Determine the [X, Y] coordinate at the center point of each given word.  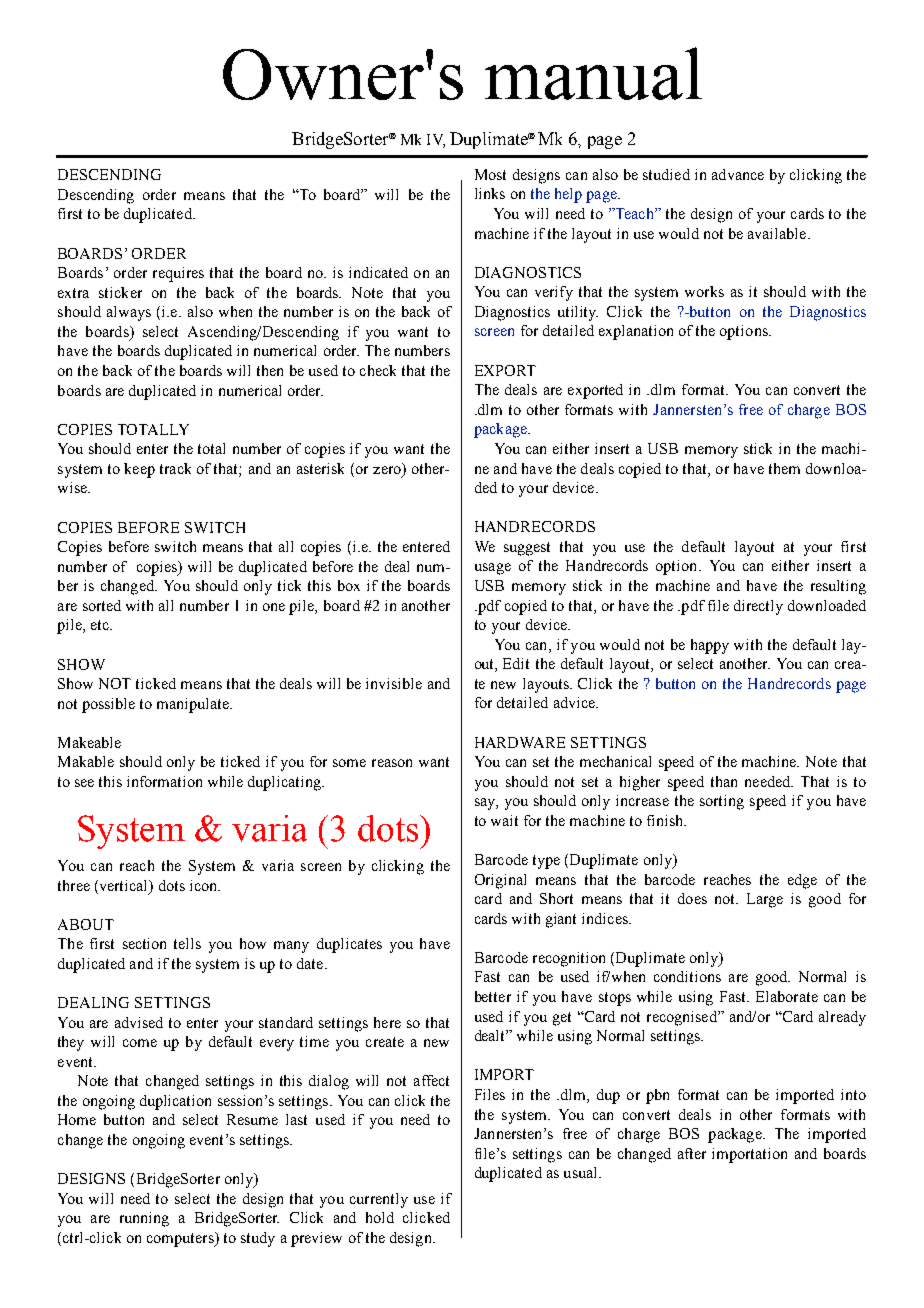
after [692, 1153]
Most [490, 174]
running [144, 1219]
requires [178, 274]
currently [379, 1200]
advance [738, 174]
